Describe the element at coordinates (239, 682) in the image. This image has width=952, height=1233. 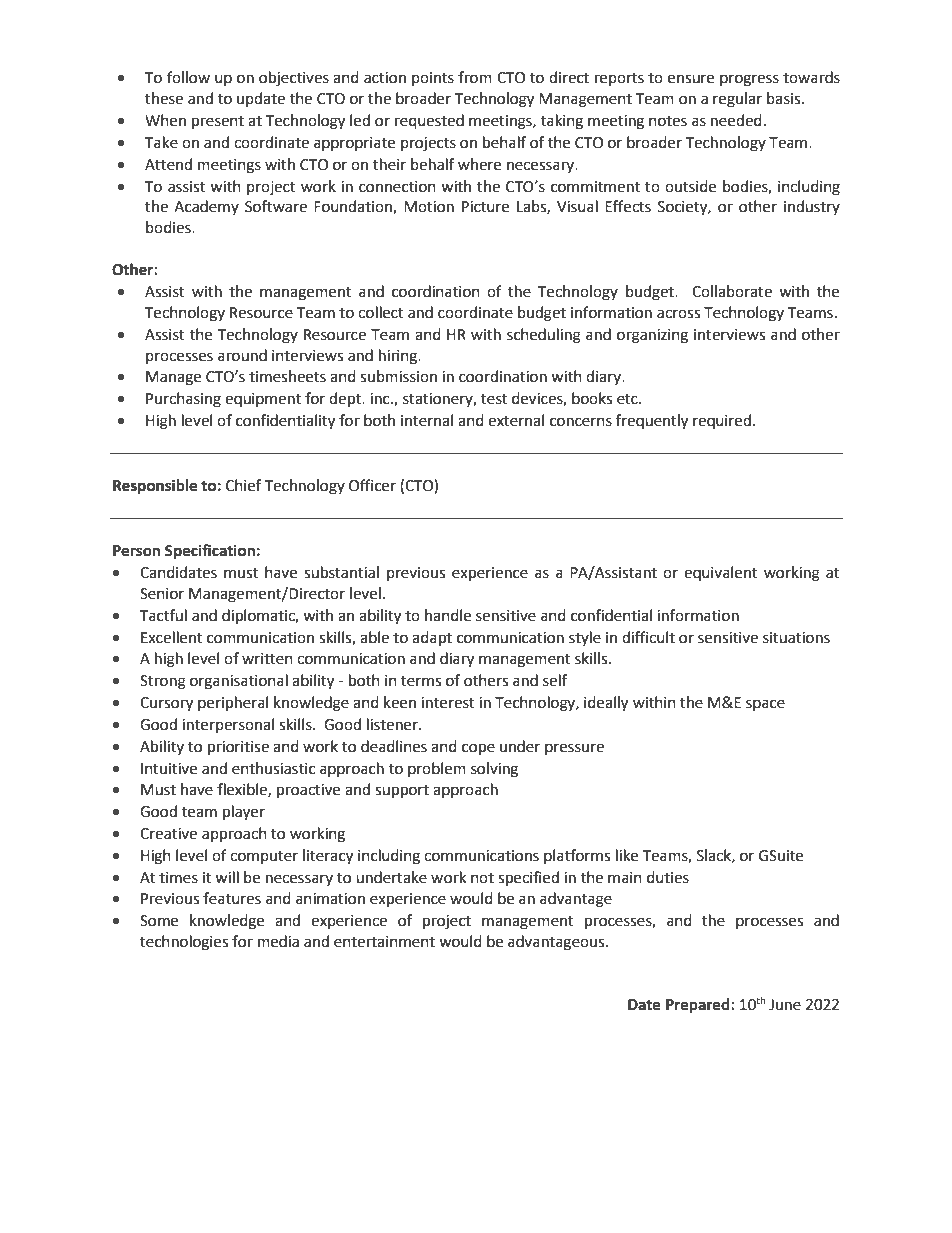
I see `organisational` at that location.
